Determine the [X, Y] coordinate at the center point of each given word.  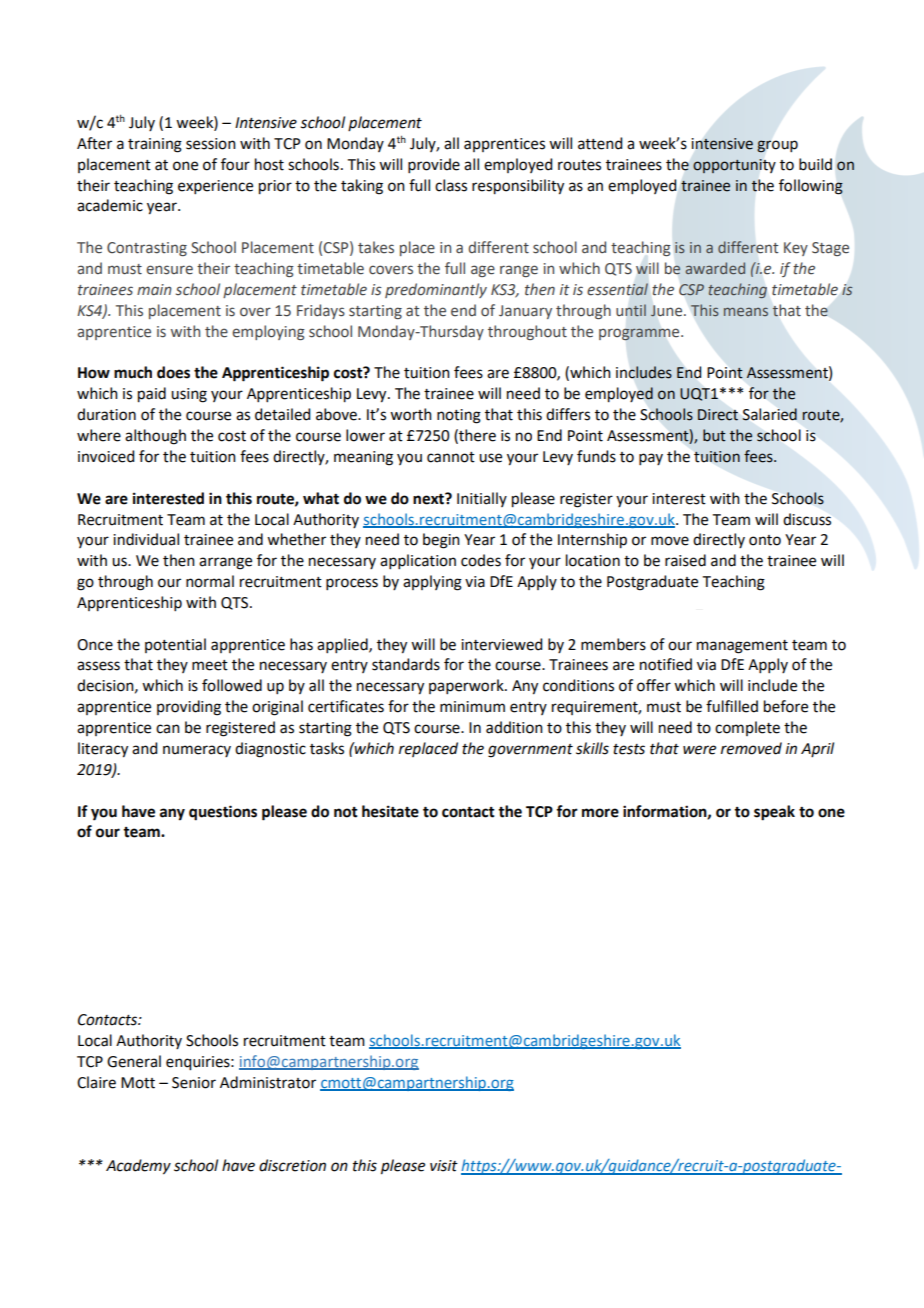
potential [175, 645]
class [451, 185]
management [742, 647]
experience [215, 187]
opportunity [734, 166]
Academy [138, 1167]
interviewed [501, 644]
